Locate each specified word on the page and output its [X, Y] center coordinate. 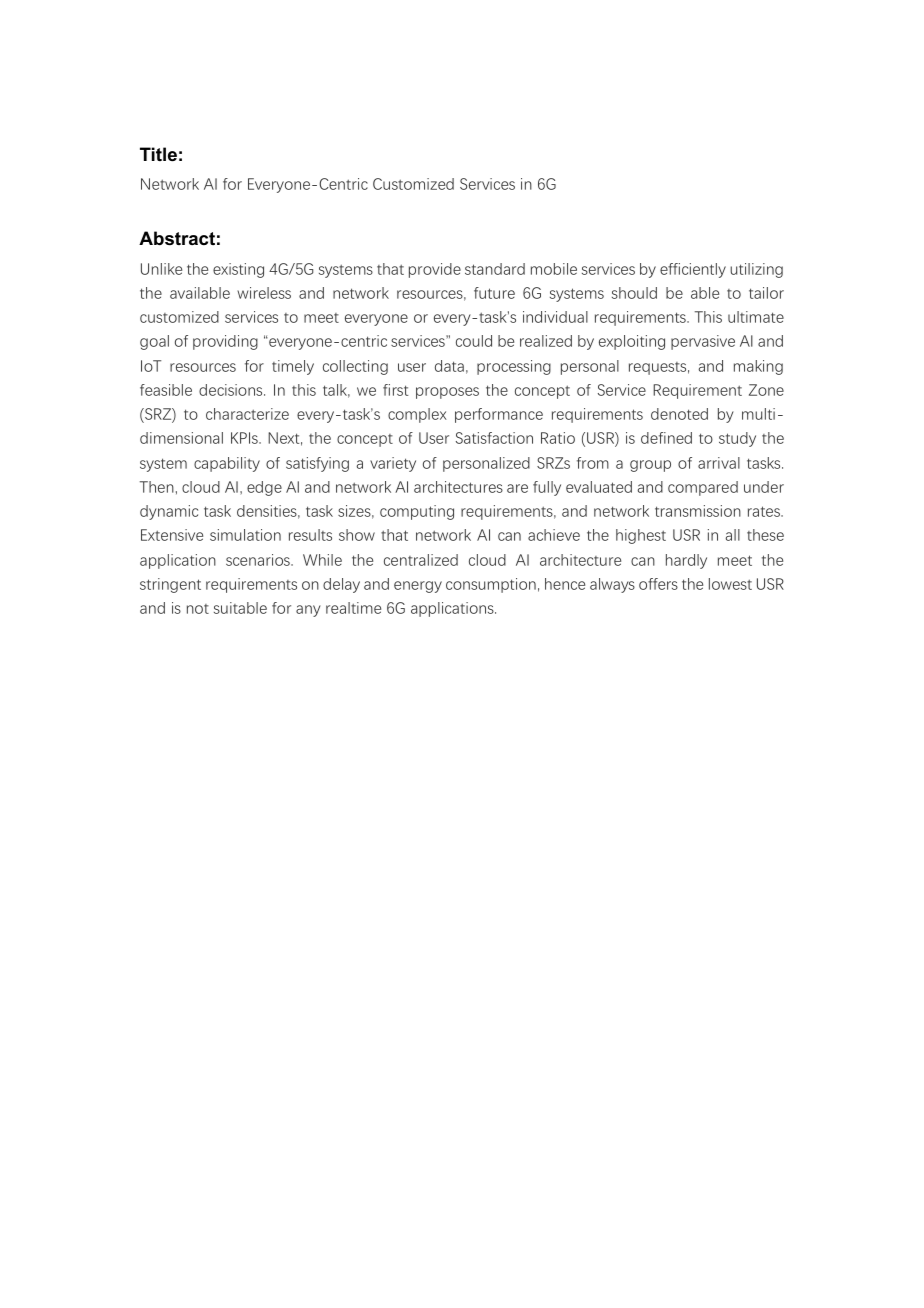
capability [227, 464]
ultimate [756, 317]
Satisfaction [494, 438]
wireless [264, 293]
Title [158, 154]
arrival [719, 463]
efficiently [693, 270]
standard [495, 269]
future [494, 293]
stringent [170, 585]
